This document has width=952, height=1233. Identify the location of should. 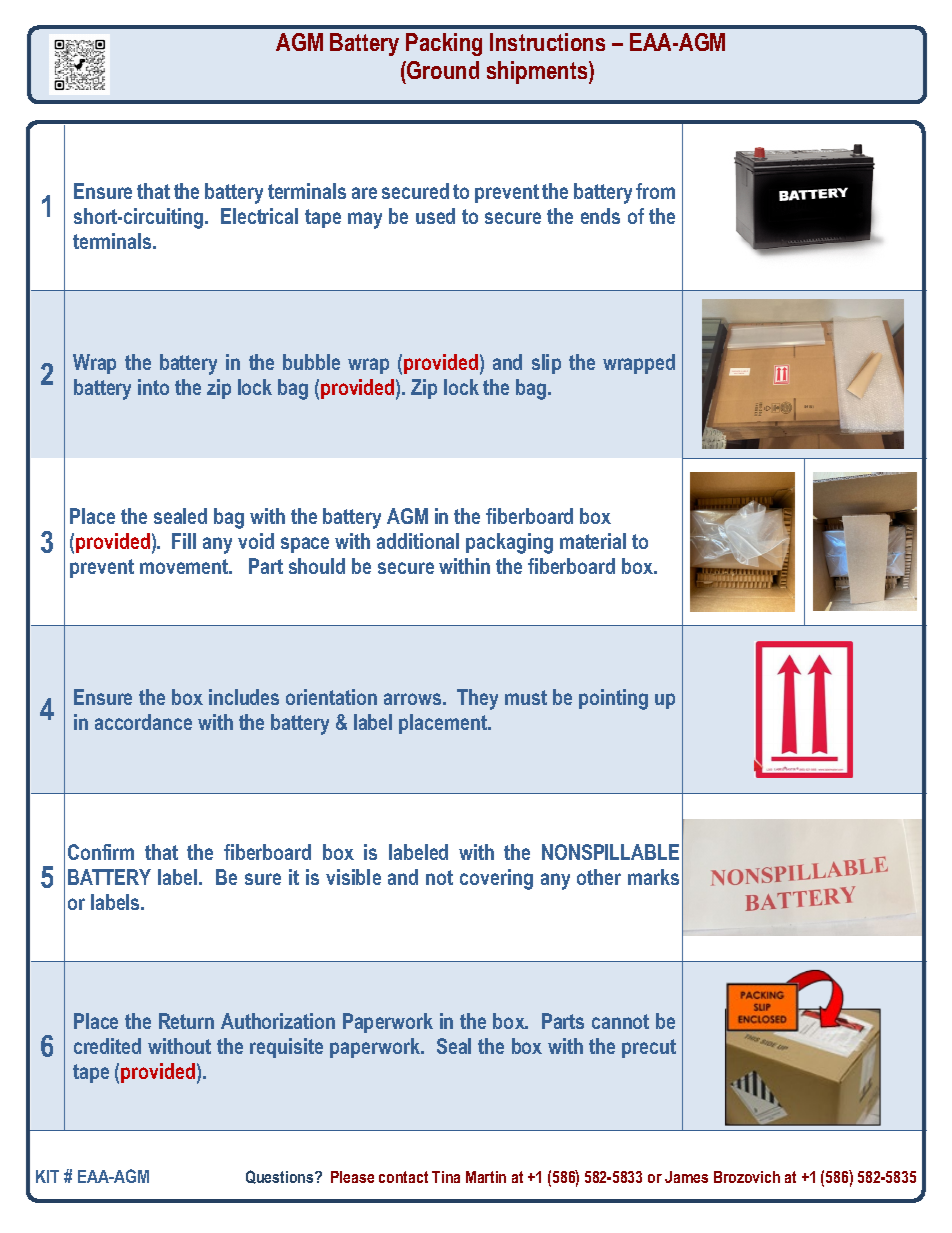
(317, 566).
